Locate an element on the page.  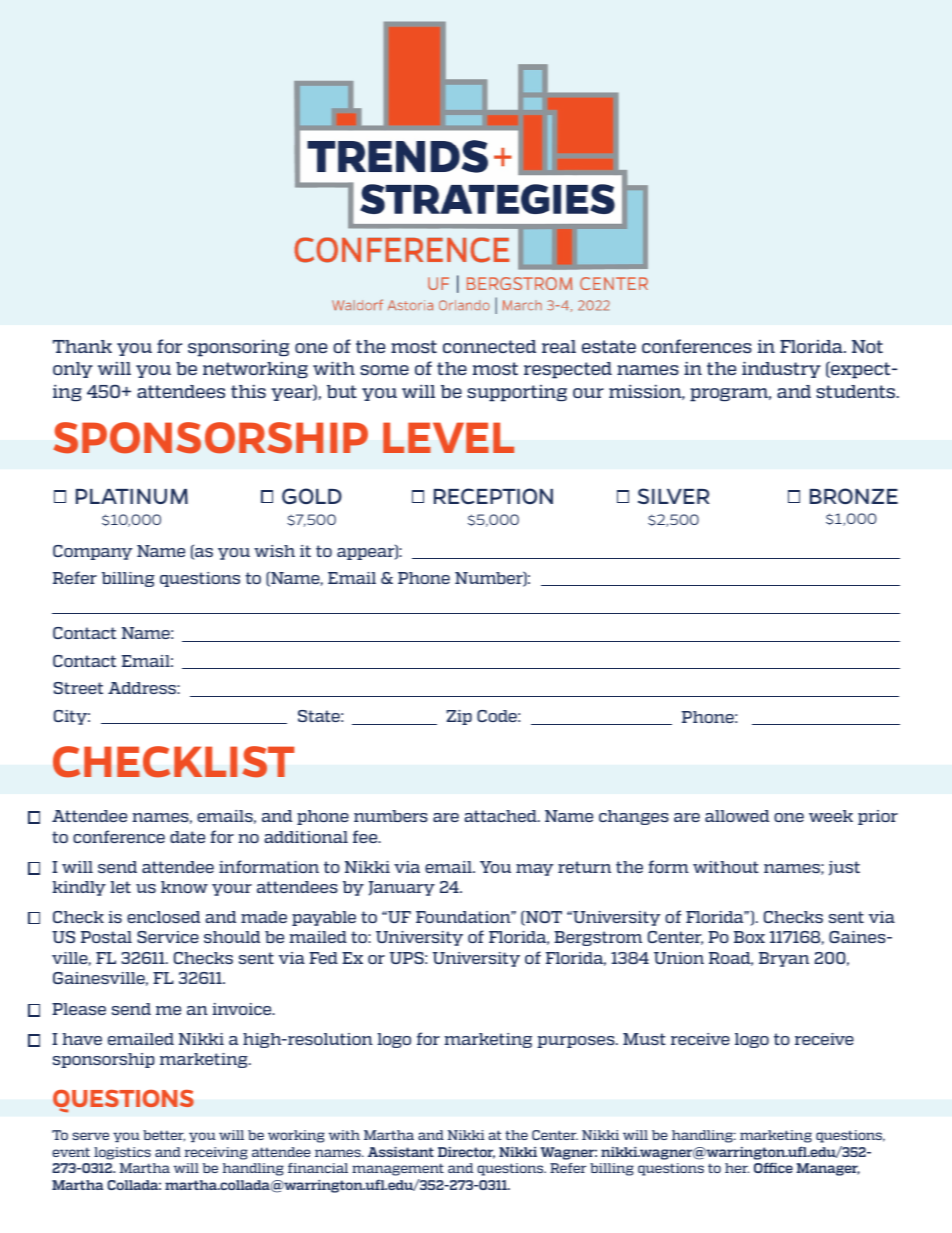
sponsoring is located at coordinates (238, 348).
